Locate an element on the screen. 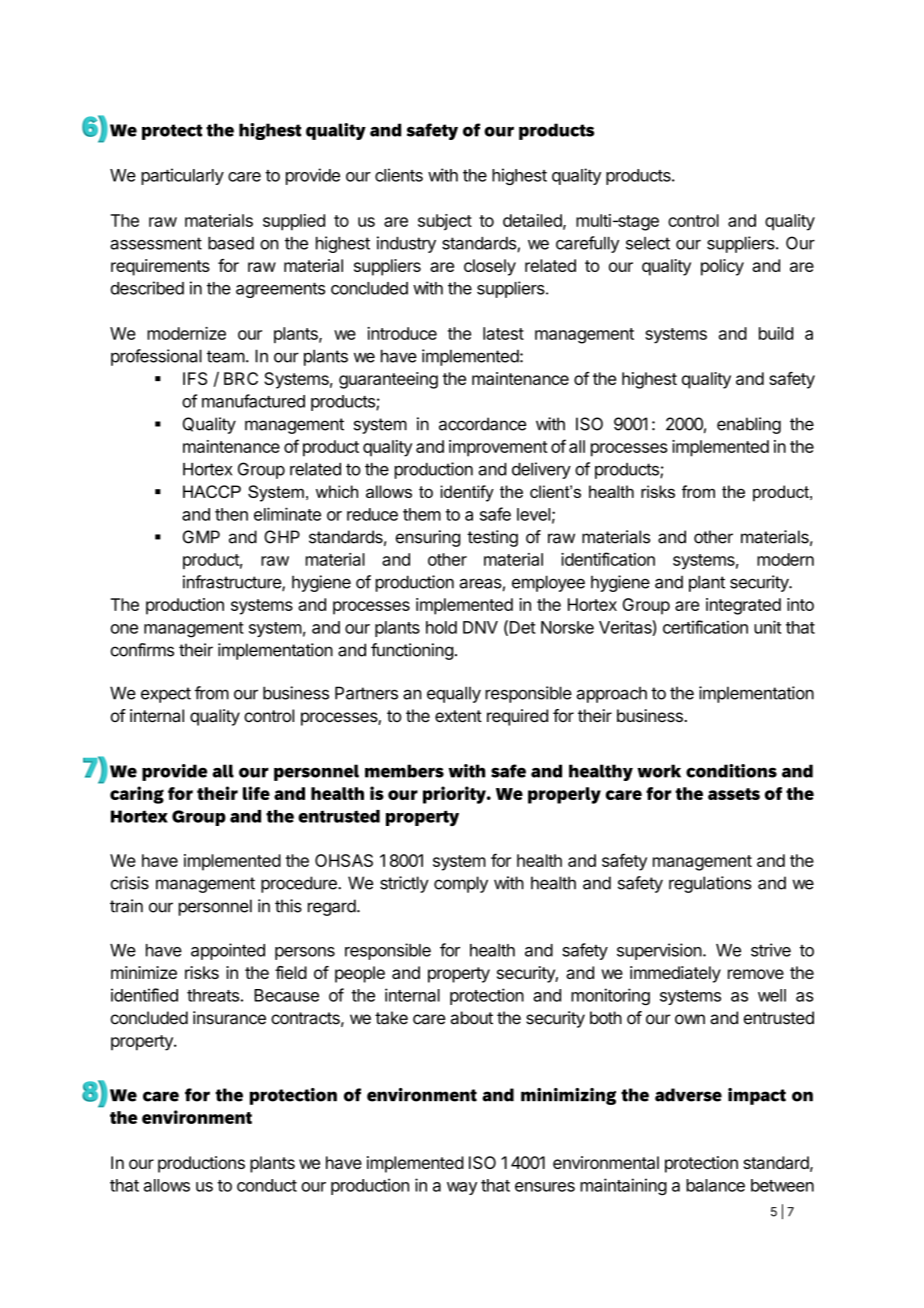  subject is located at coordinates (445, 222).
